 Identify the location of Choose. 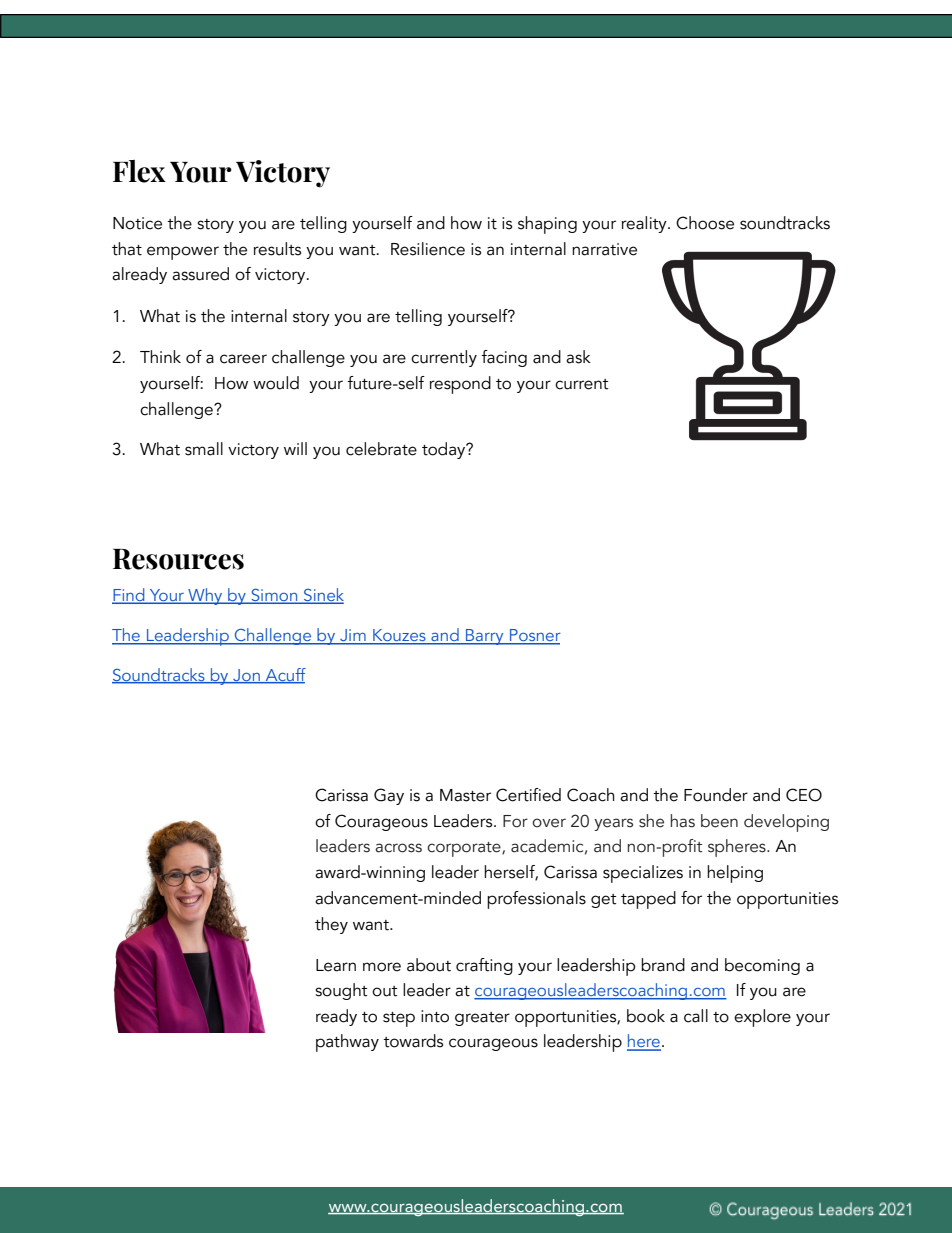
(705, 223).
